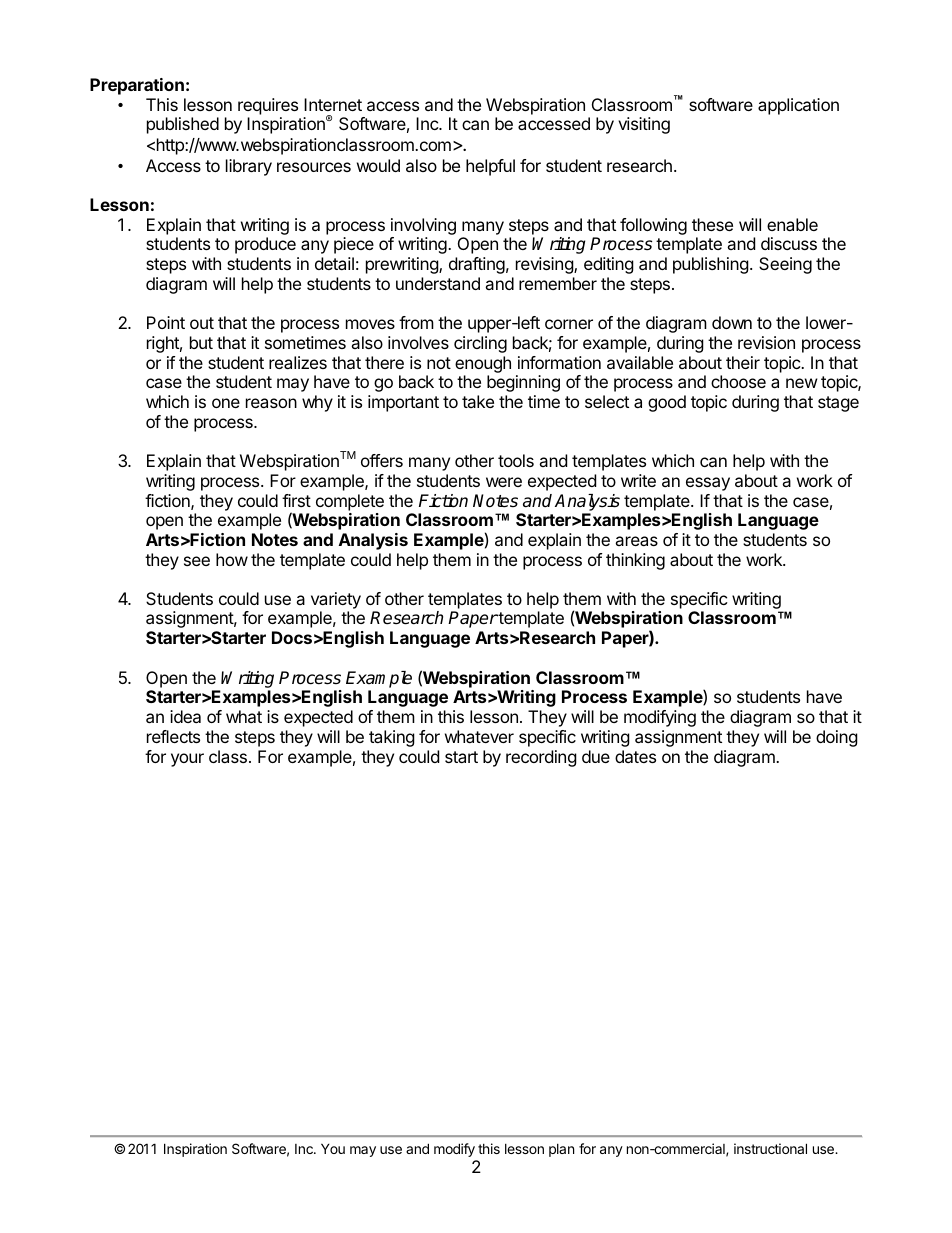 The image size is (952, 1233). I want to click on recording, so click(541, 758).
